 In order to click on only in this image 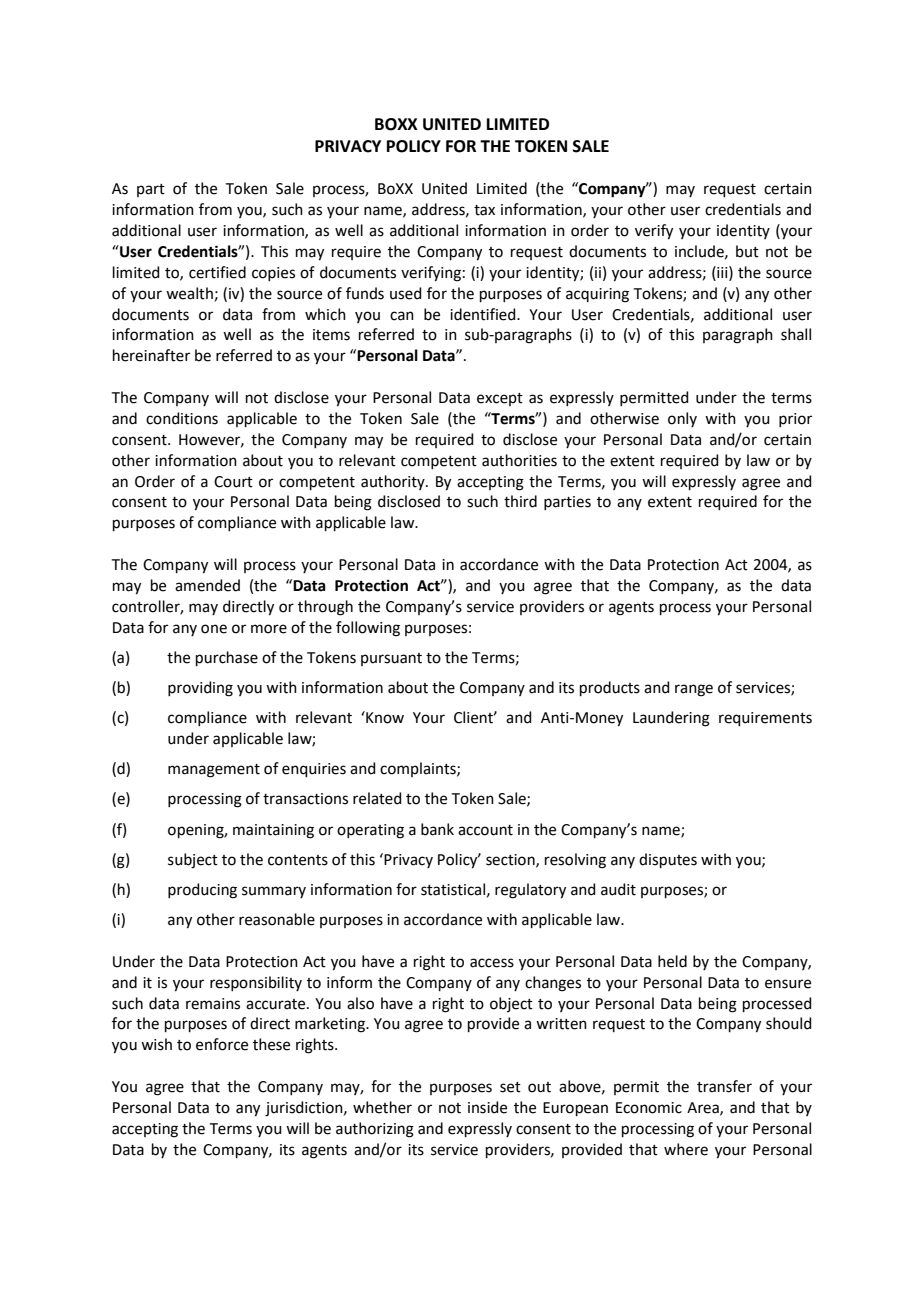, I will do `click(682, 419)`.
